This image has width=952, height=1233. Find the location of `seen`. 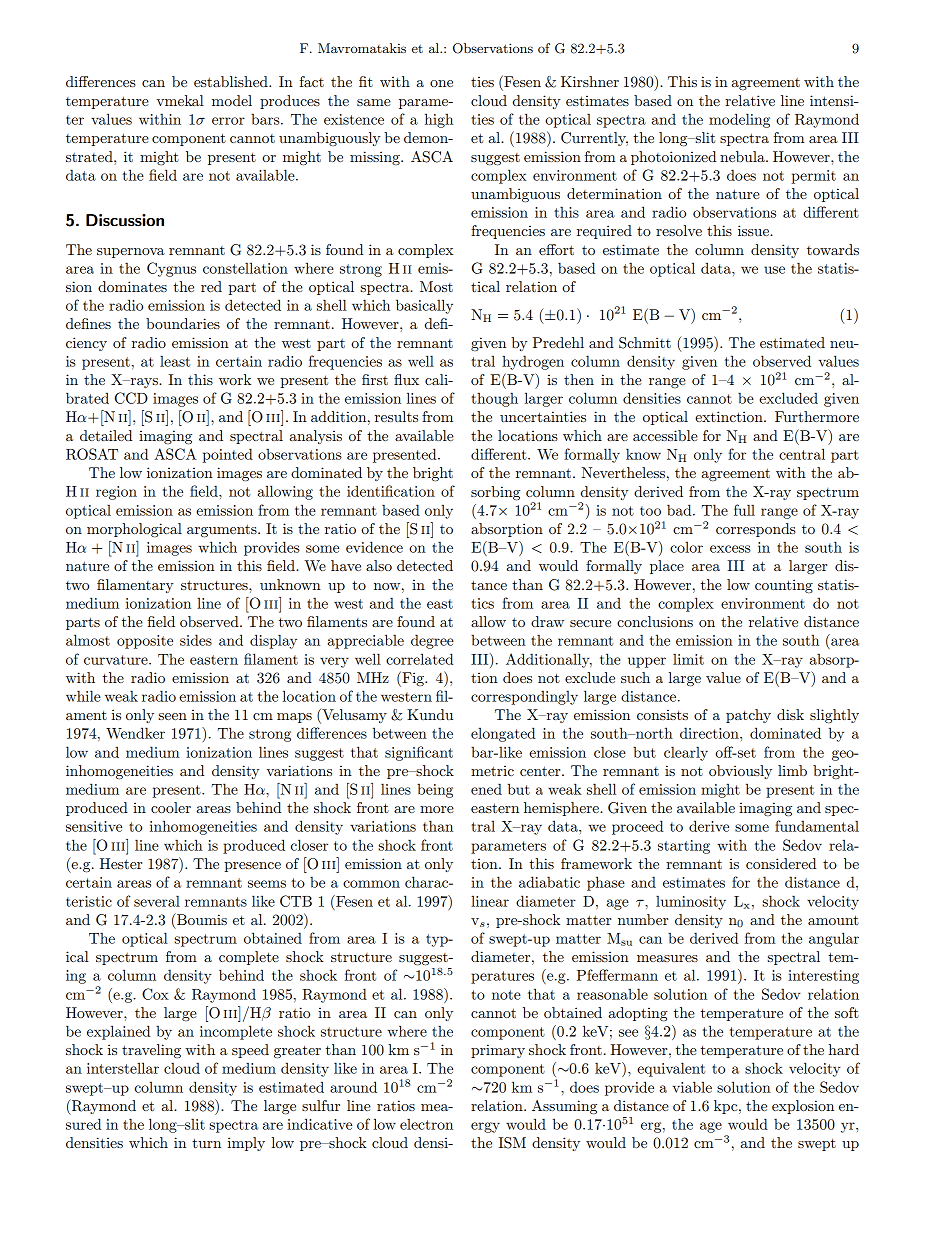

seen is located at coordinates (173, 716).
